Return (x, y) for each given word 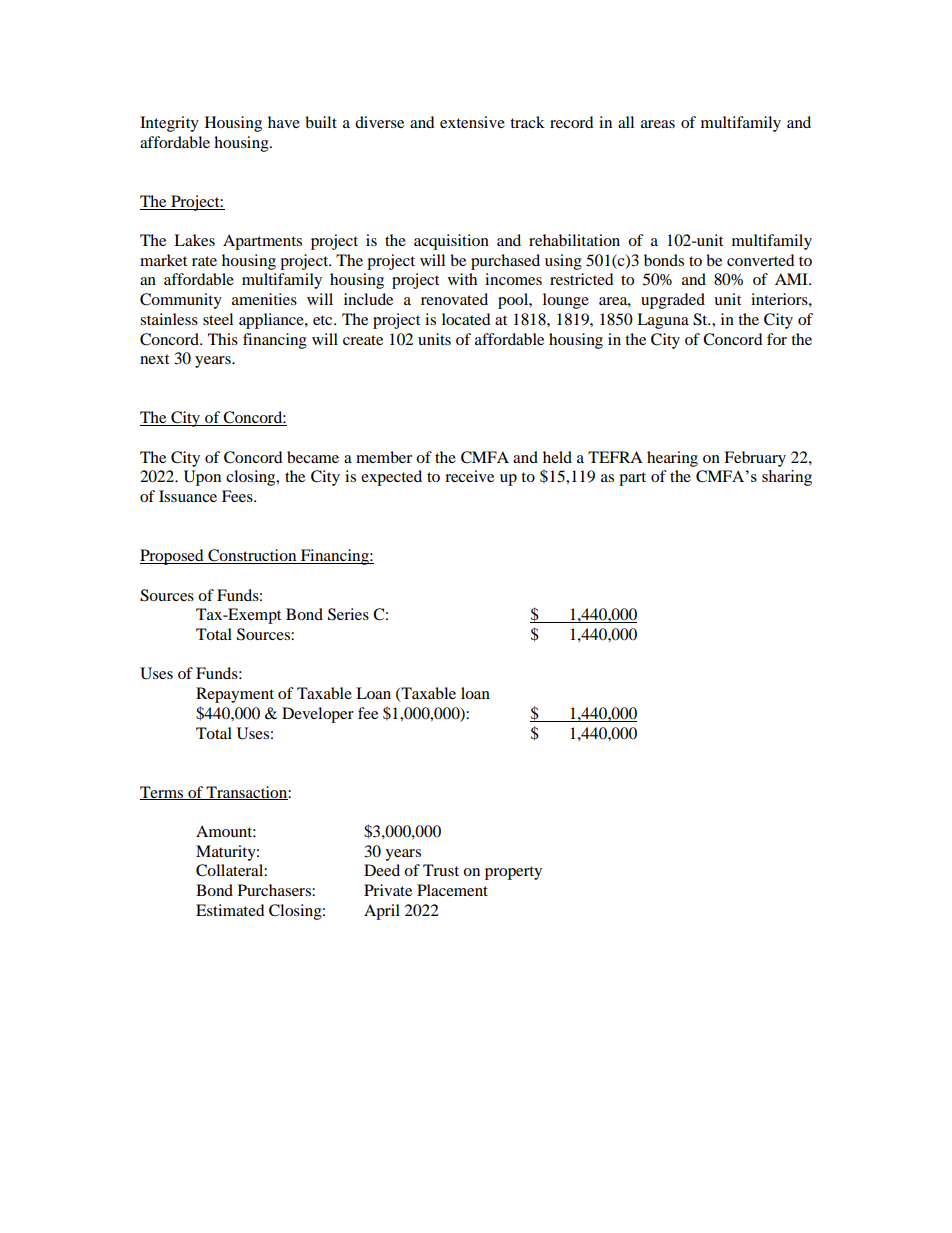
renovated (454, 299)
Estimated (230, 910)
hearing (672, 459)
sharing (787, 478)
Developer (318, 715)
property (513, 873)
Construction (252, 556)
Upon (202, 478)
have (284, 122)
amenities (264, 299)
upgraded (673, 301)
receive (469, 476)
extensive (472, 122)
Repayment (235, 695)
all (626, 122)
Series (348, 614)
